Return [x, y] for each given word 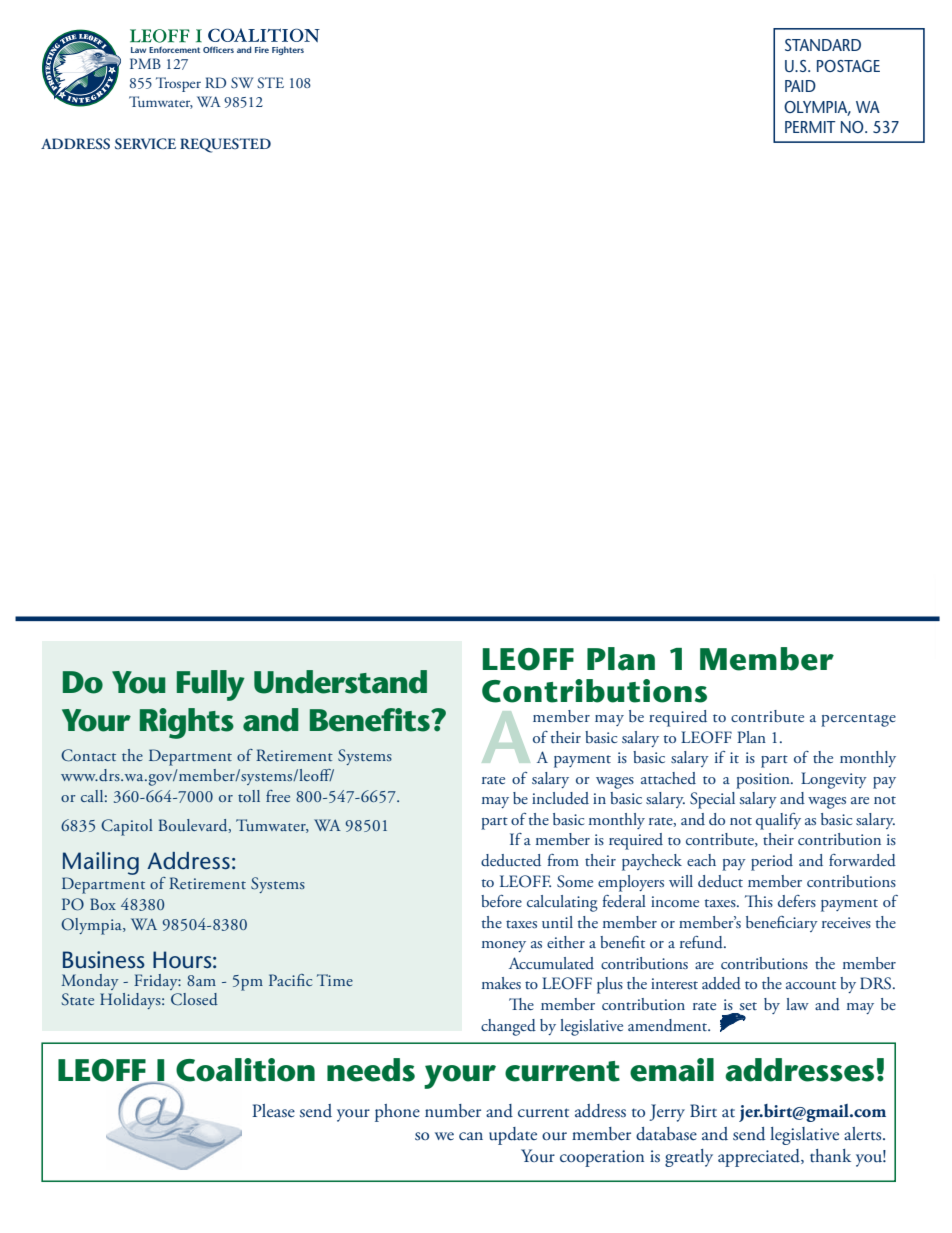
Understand [340, 682]
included [560, 798]
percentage [858, 720]
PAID [800, 86]
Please [273, 1110]
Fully [211, 685]
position [764, 781]
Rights [187, 723]
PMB [145, 63]
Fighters [288, 50]
